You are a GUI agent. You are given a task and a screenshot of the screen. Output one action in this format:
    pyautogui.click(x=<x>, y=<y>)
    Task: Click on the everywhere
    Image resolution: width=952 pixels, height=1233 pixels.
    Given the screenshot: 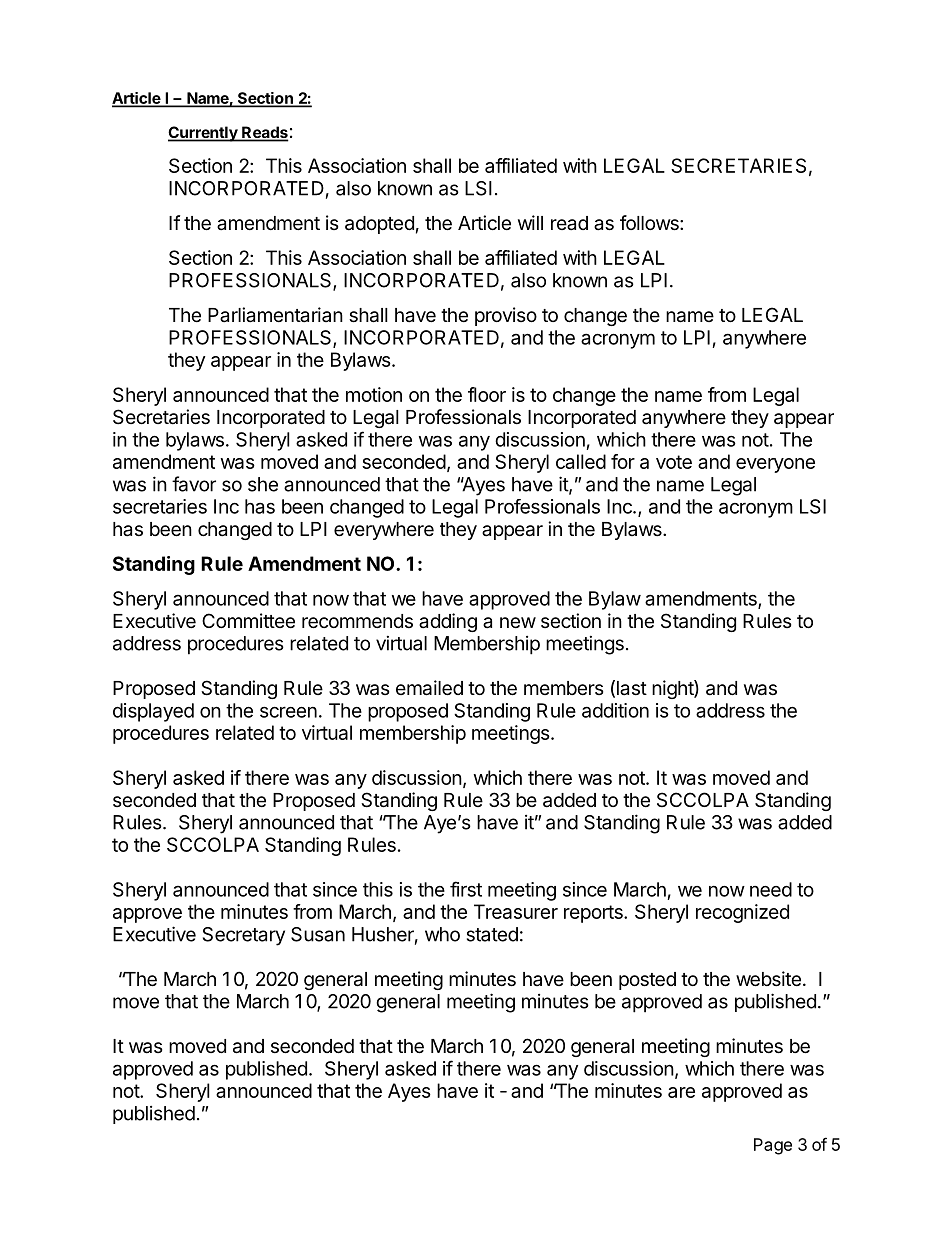 What is the action you would take?
    pyautogui.click(x=384, y=531)
